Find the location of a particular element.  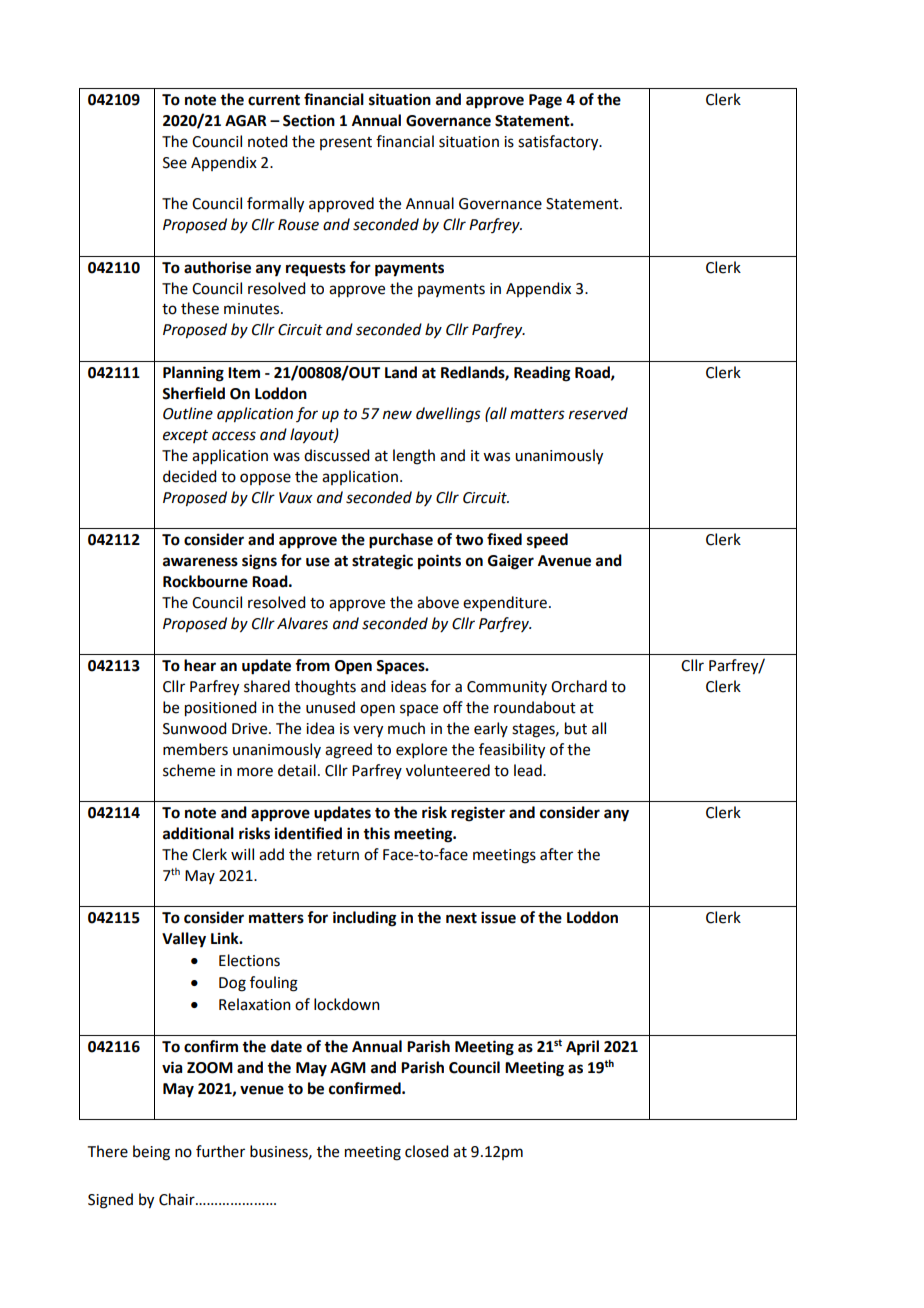

present is located at coordinates (346, 143).
